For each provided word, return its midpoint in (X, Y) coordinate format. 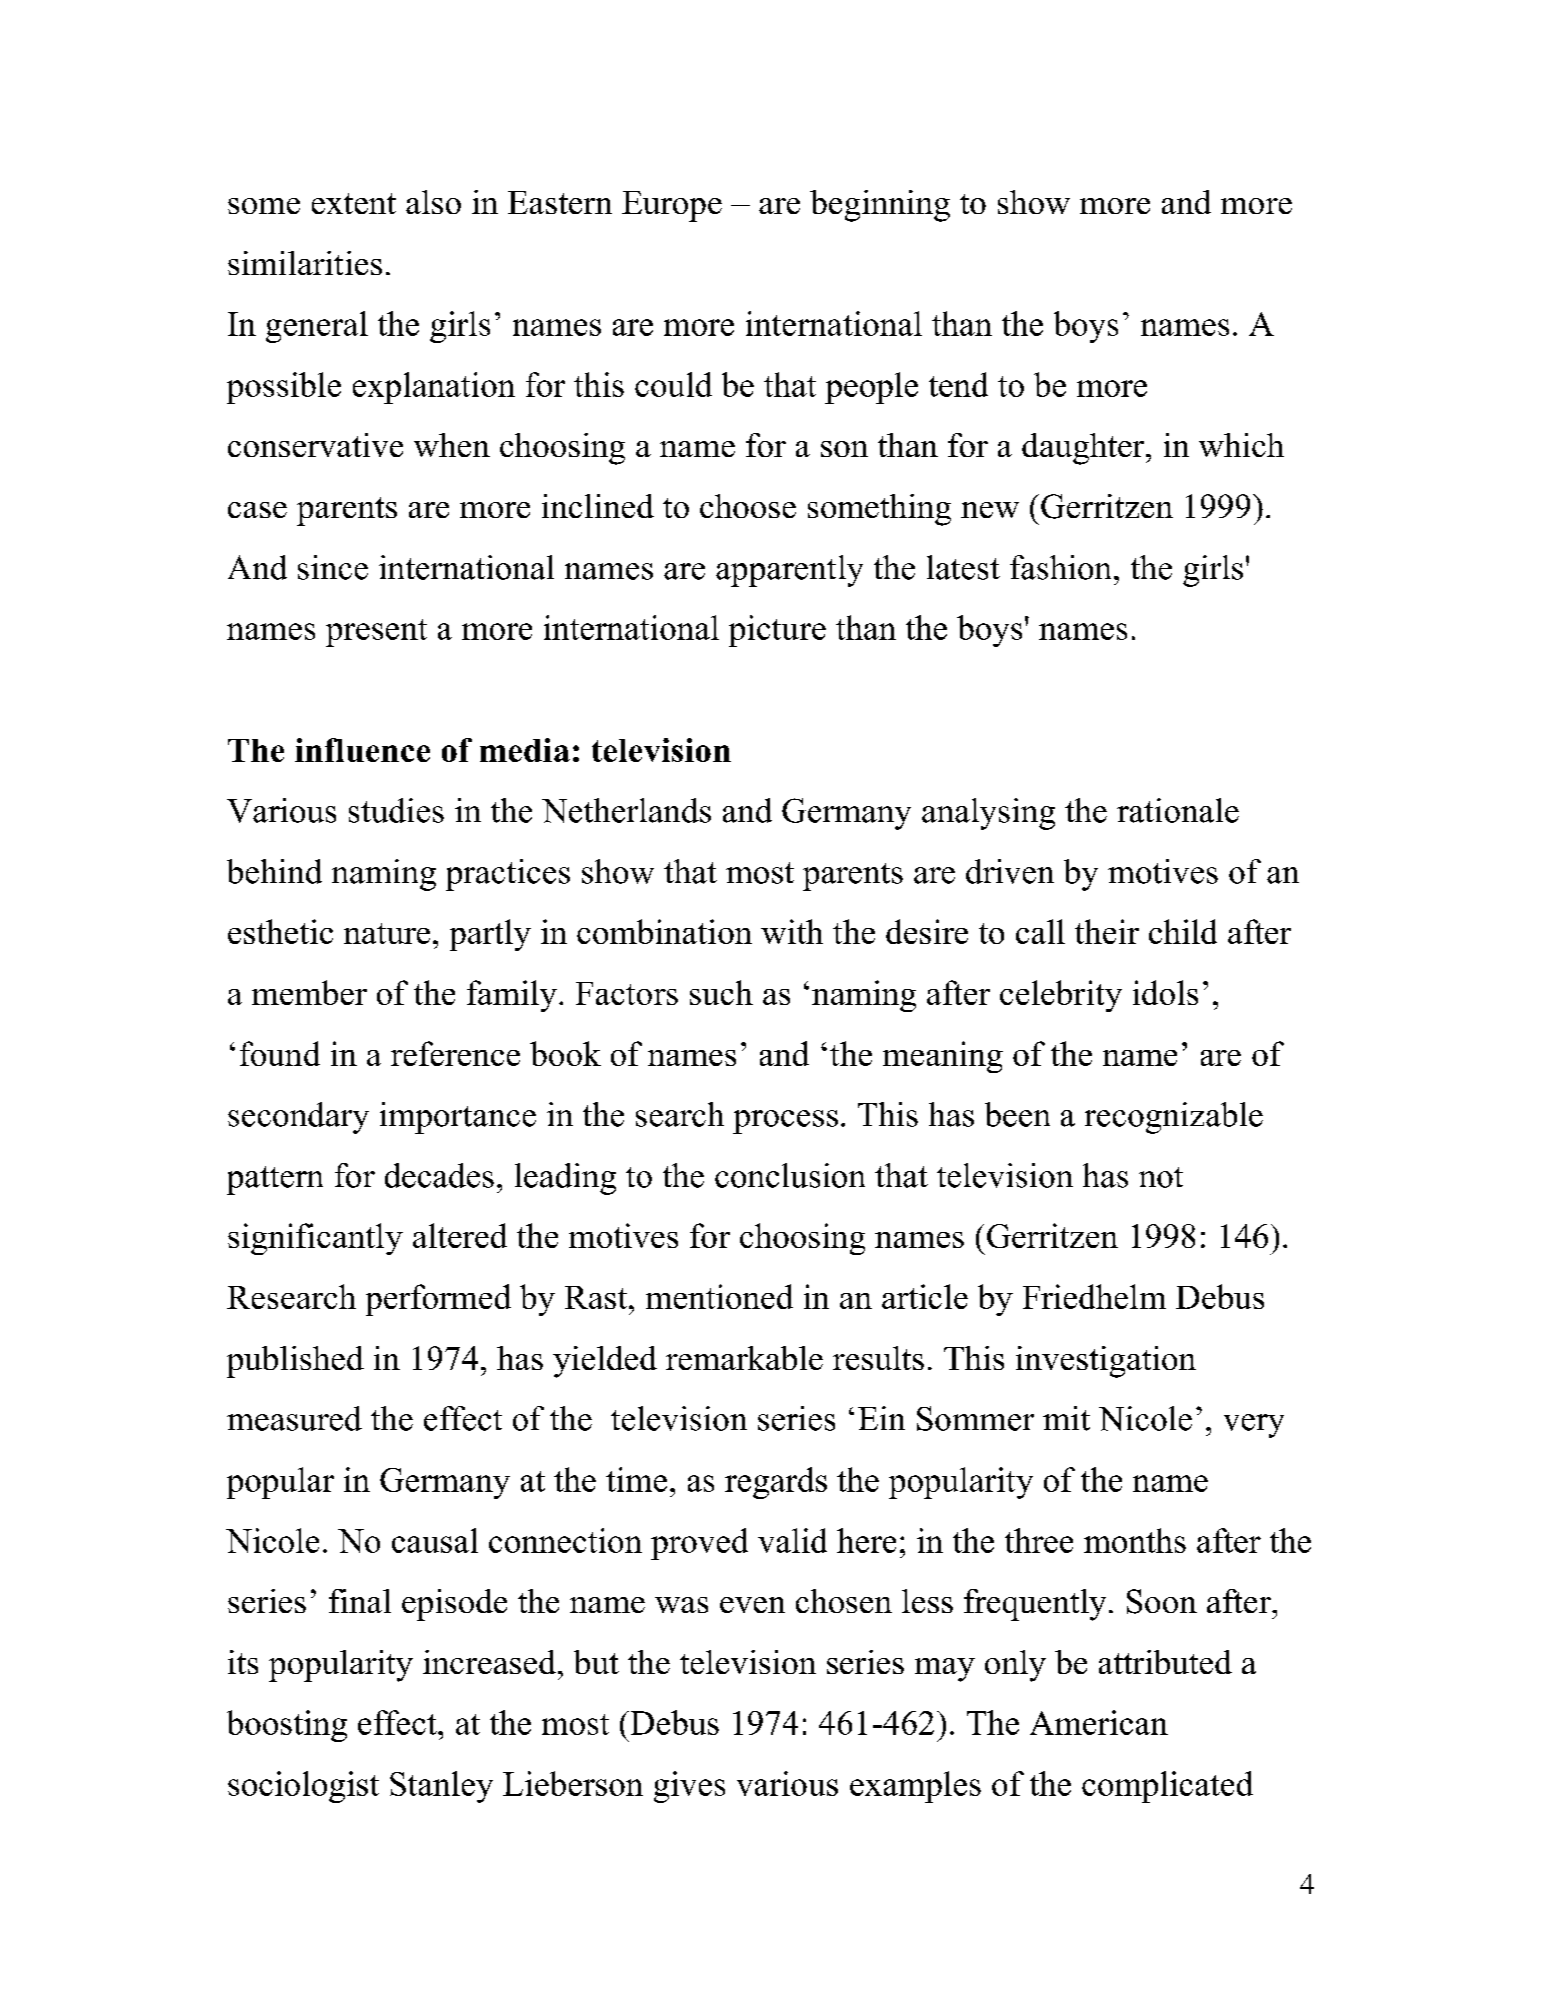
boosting (287, 1726)
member (309, 992)
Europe (672, 206)
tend (958, 384)
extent (354, 203)
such (721, 992)
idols (1165, 992)
